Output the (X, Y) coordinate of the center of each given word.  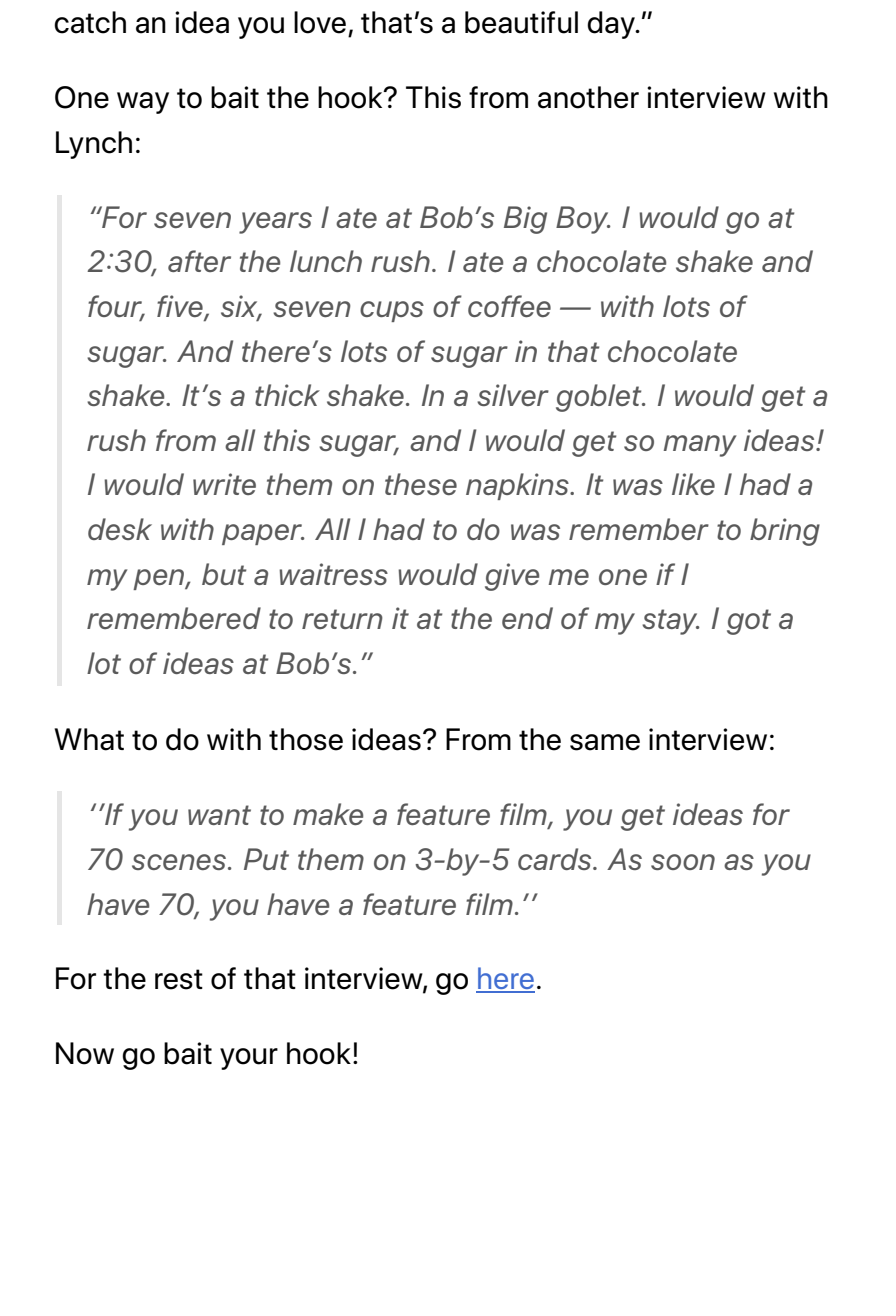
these (421, 484)
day (612, 25)
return (342, 619)
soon (683, 862)
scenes (179, 862)
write (224, 484)
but (224, 574)
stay (671, 622)
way (143, 103)
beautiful (521, 22)
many (700, 446)
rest (179, 979)
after (199, 261)
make (328, 814)
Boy (583, 220)
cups (392, 311)
